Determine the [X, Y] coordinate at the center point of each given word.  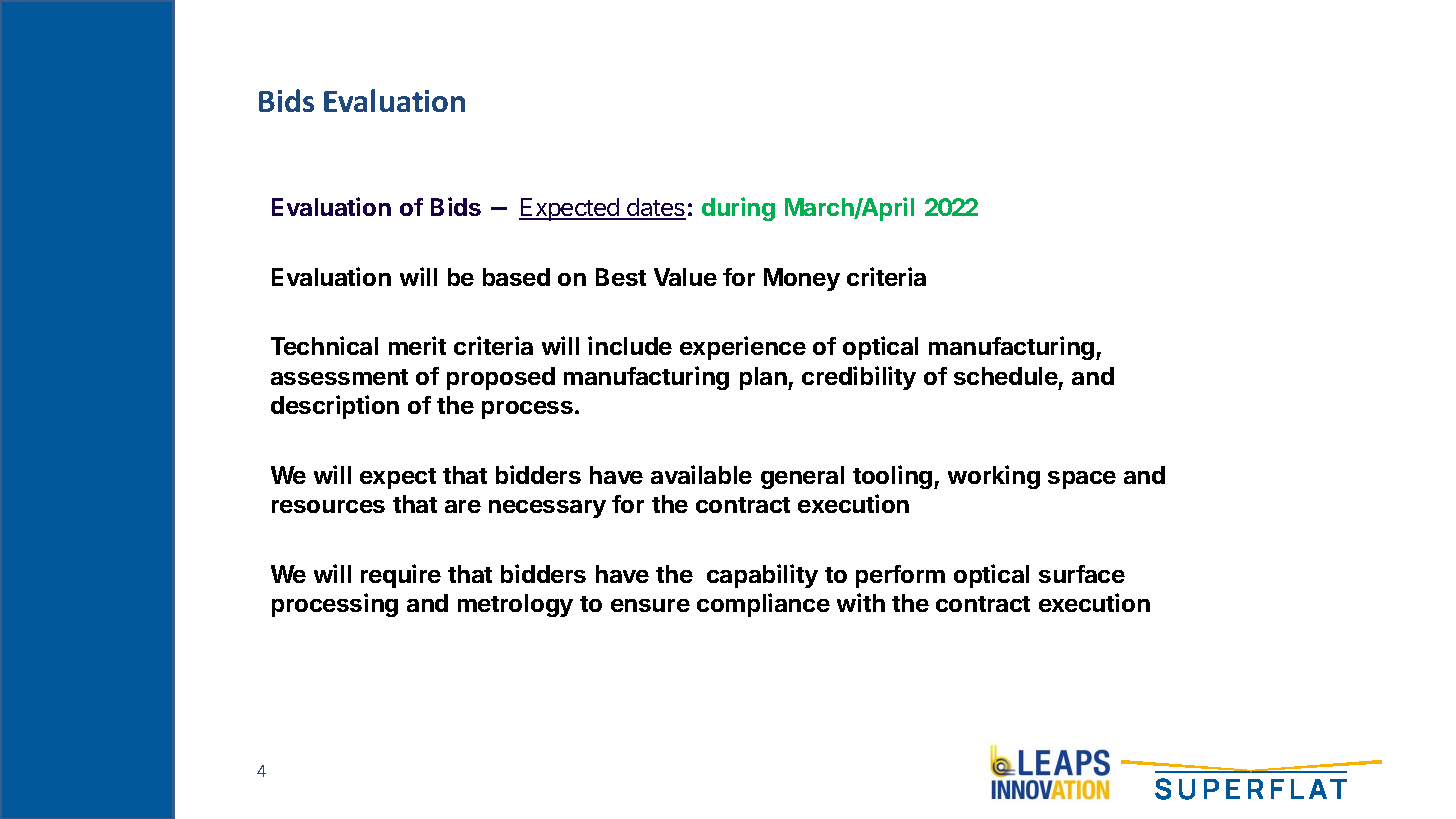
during [738, 209]
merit [417, 345]
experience [743, 348]
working [994, 477]
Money [802, 279]
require [401, 576]
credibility [859, 378]
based [516, 277]
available [701, 474]
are [463, 506]
